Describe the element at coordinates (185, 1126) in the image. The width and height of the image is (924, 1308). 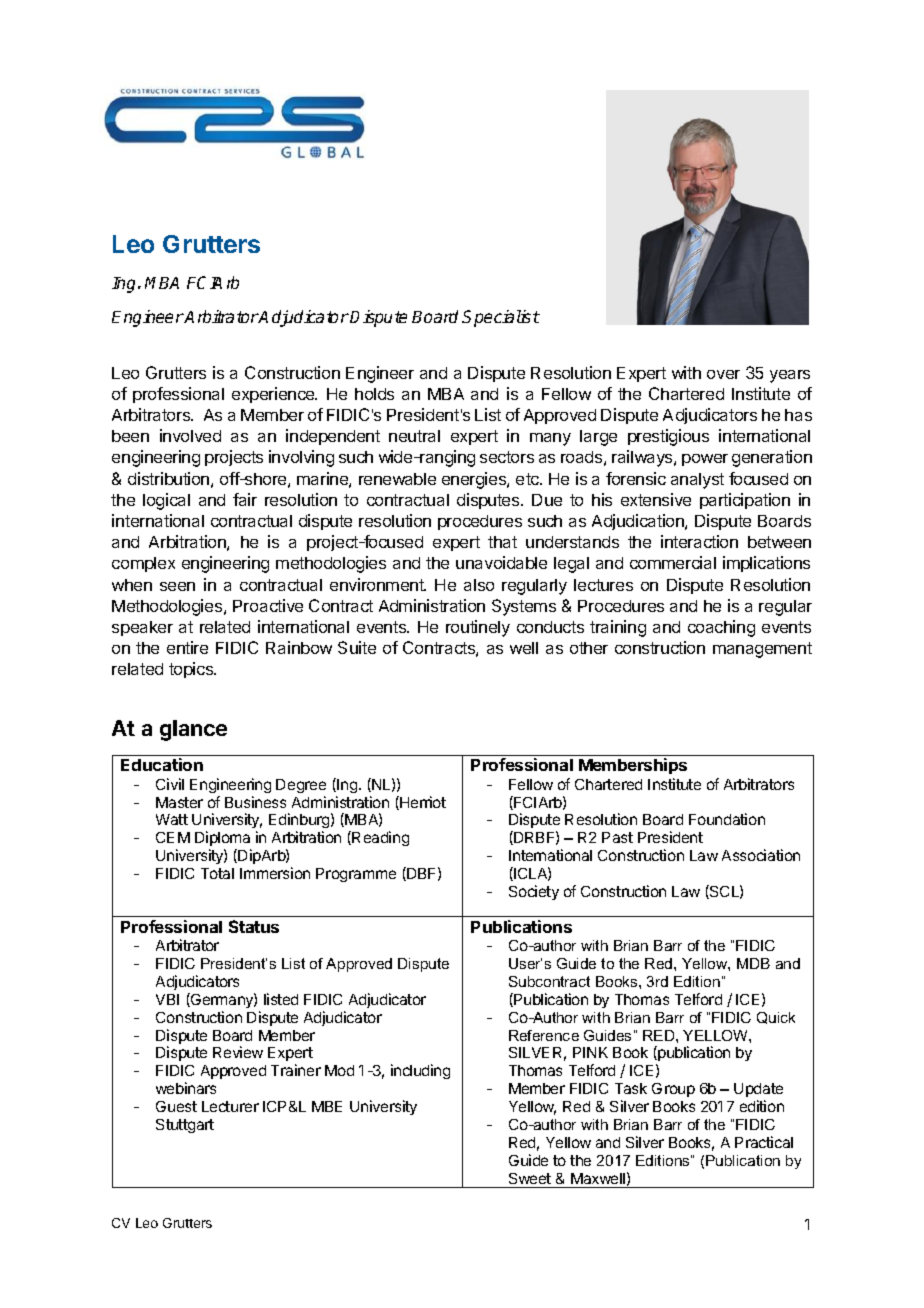
I see `Stuttgart` at that location.
